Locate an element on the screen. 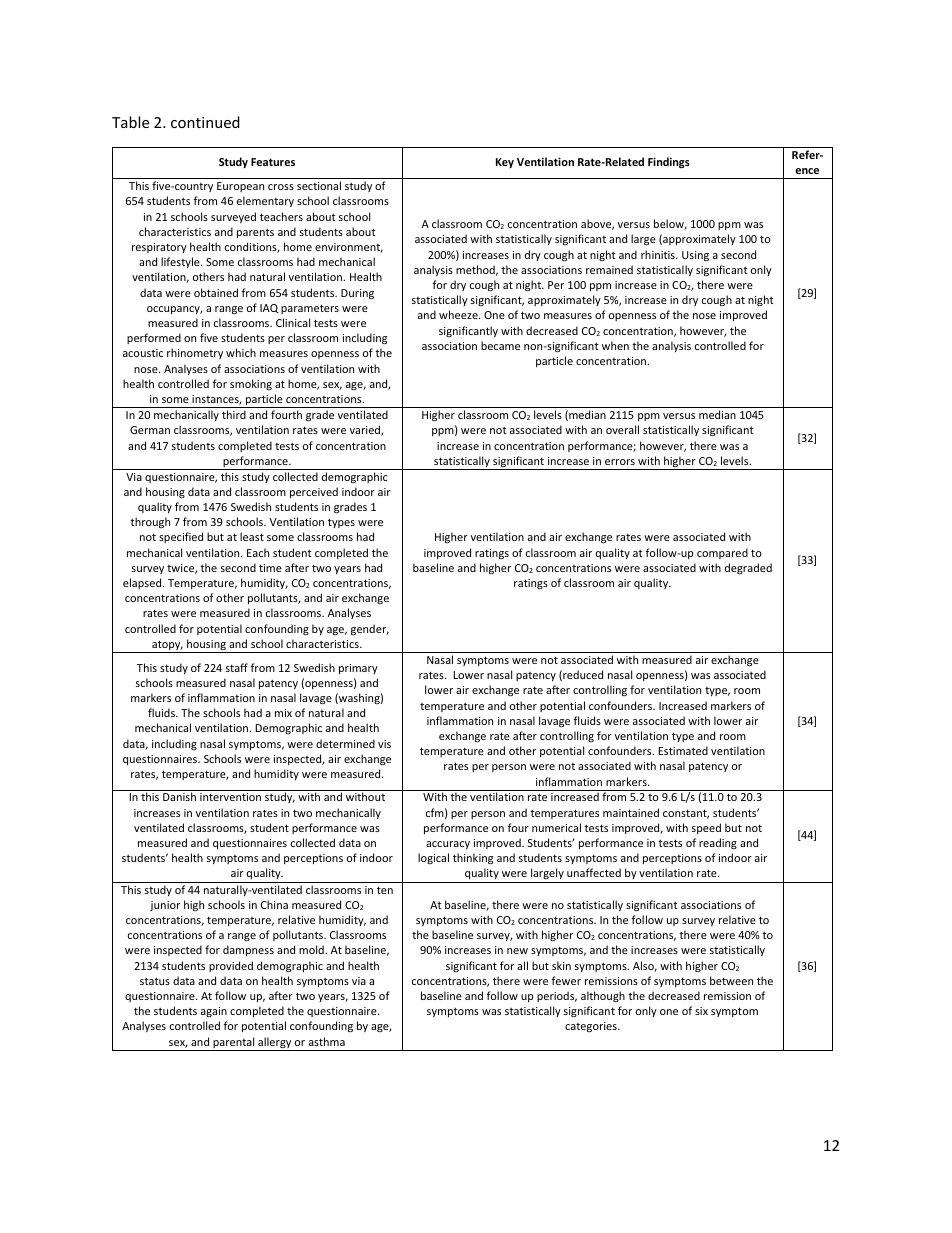 The image size is (952, 1233). six is located at coordinates (701, 1011).
